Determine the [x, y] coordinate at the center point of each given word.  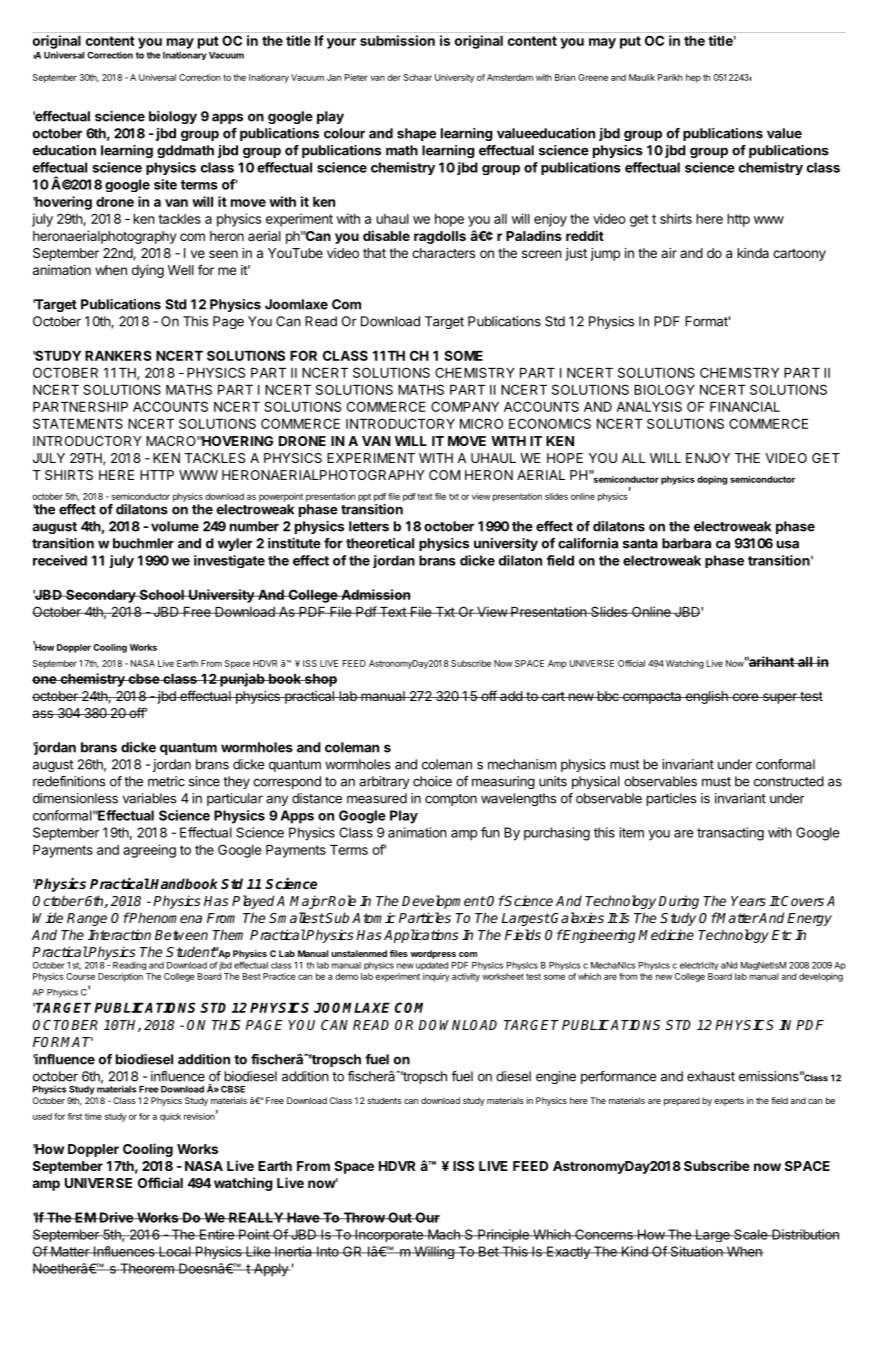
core [745, 697]
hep [693, 78]
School [161, 594]
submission [397, 40]
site [165, 184]
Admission [375, 594]
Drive [116, 1217]
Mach [444, 1234]
